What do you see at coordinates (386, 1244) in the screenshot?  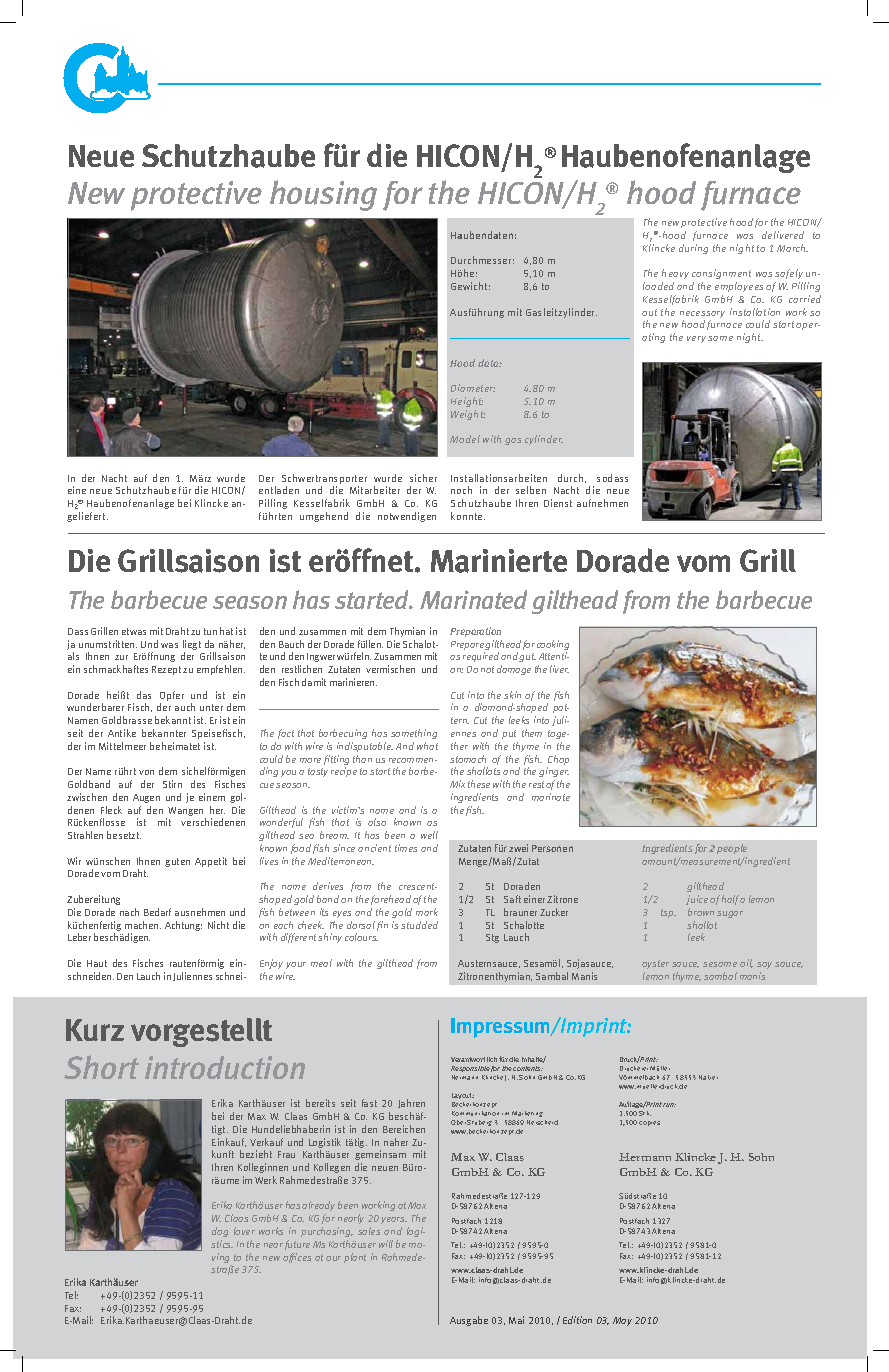 I see `will` at bounding box center [386, 1244].
